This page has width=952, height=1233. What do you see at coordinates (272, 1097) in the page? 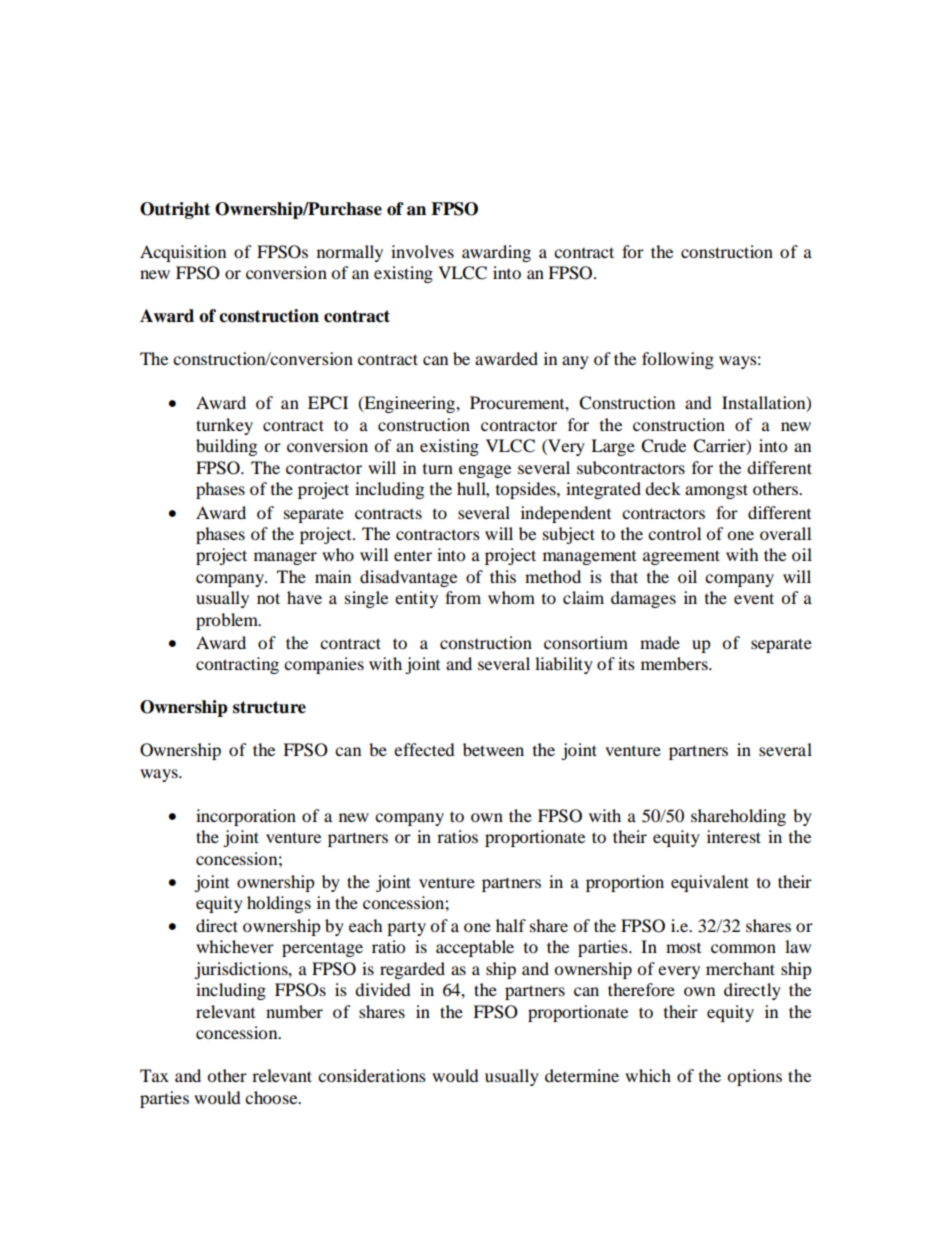
I see `choose` at bounding box center [272, 1097].
